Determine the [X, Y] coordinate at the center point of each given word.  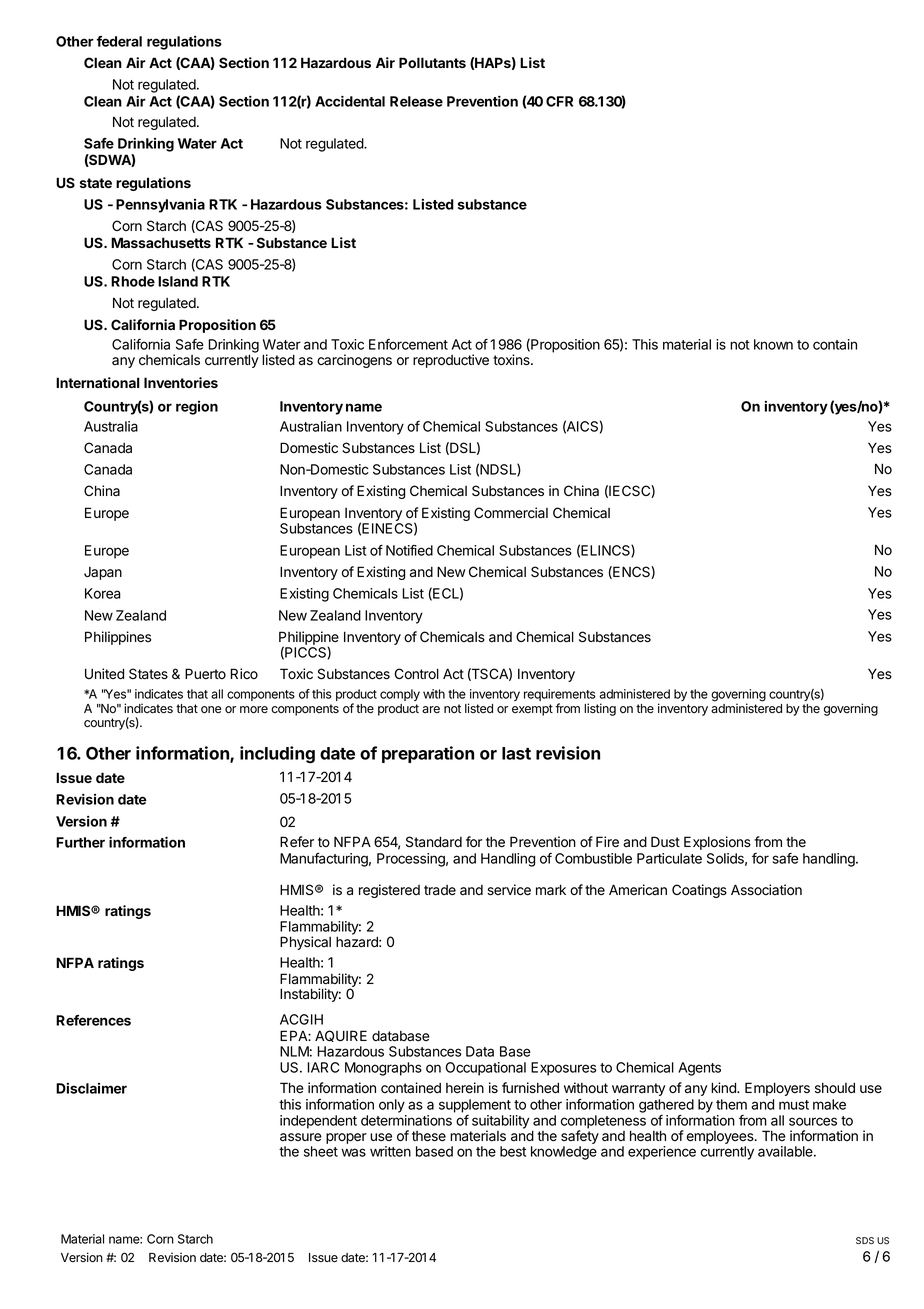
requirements [560, 696]
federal [119, 41]
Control [417, 674]
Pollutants [432, 62]
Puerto [205, 673]
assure [301, 1137]
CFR [559, 101]
